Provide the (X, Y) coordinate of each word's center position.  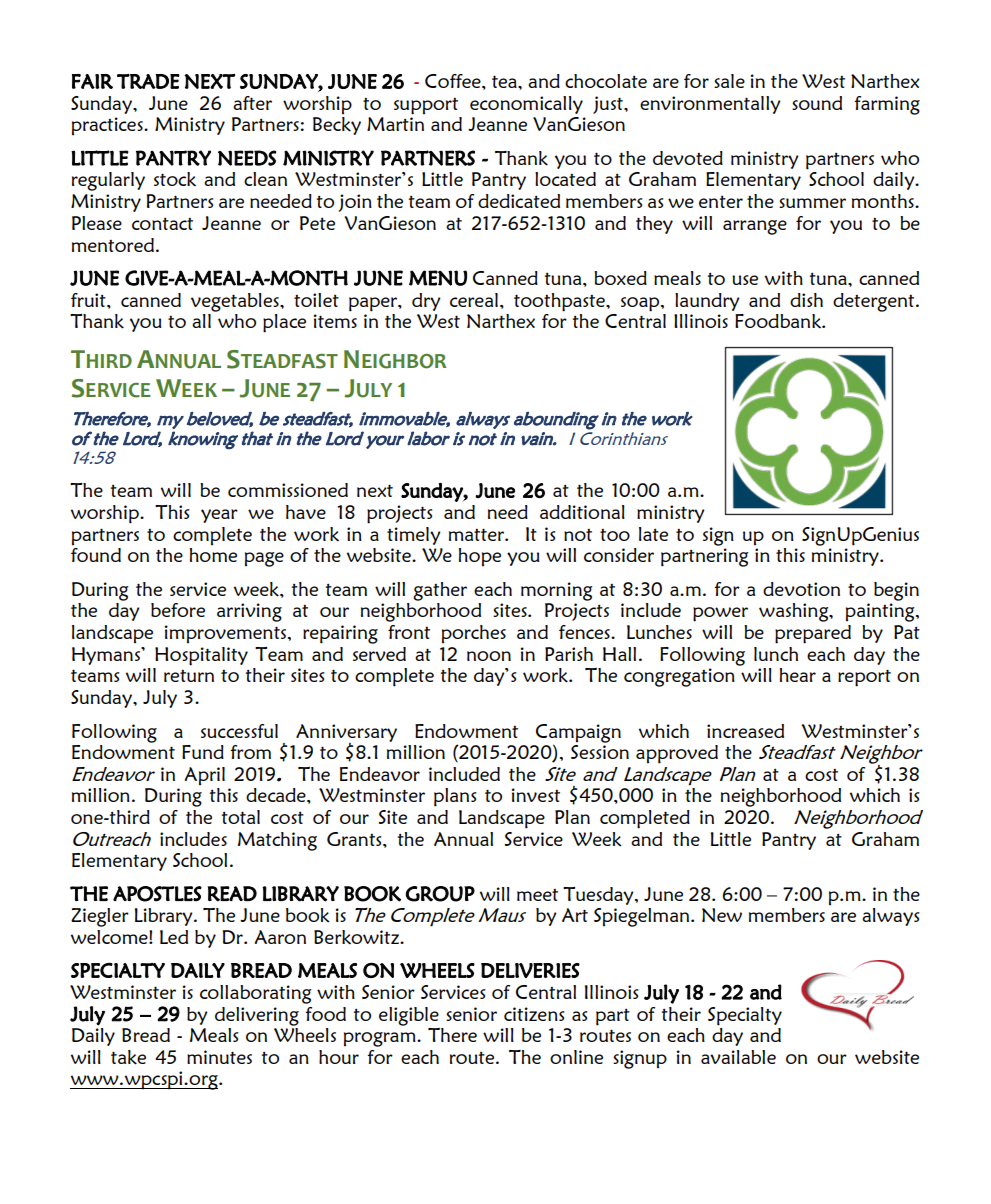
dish (806, 300)
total (241, 817)
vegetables (236, 302)
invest (536, 795)
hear (798, 675)
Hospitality (201, 656)
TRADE (148, 81)
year (219, 516)
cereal (474, 300)
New (722, 915)
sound (817, 103)
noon (489, 656)
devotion (801, 589)
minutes (219, 1057)
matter (477, 534)
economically (526, 105)
